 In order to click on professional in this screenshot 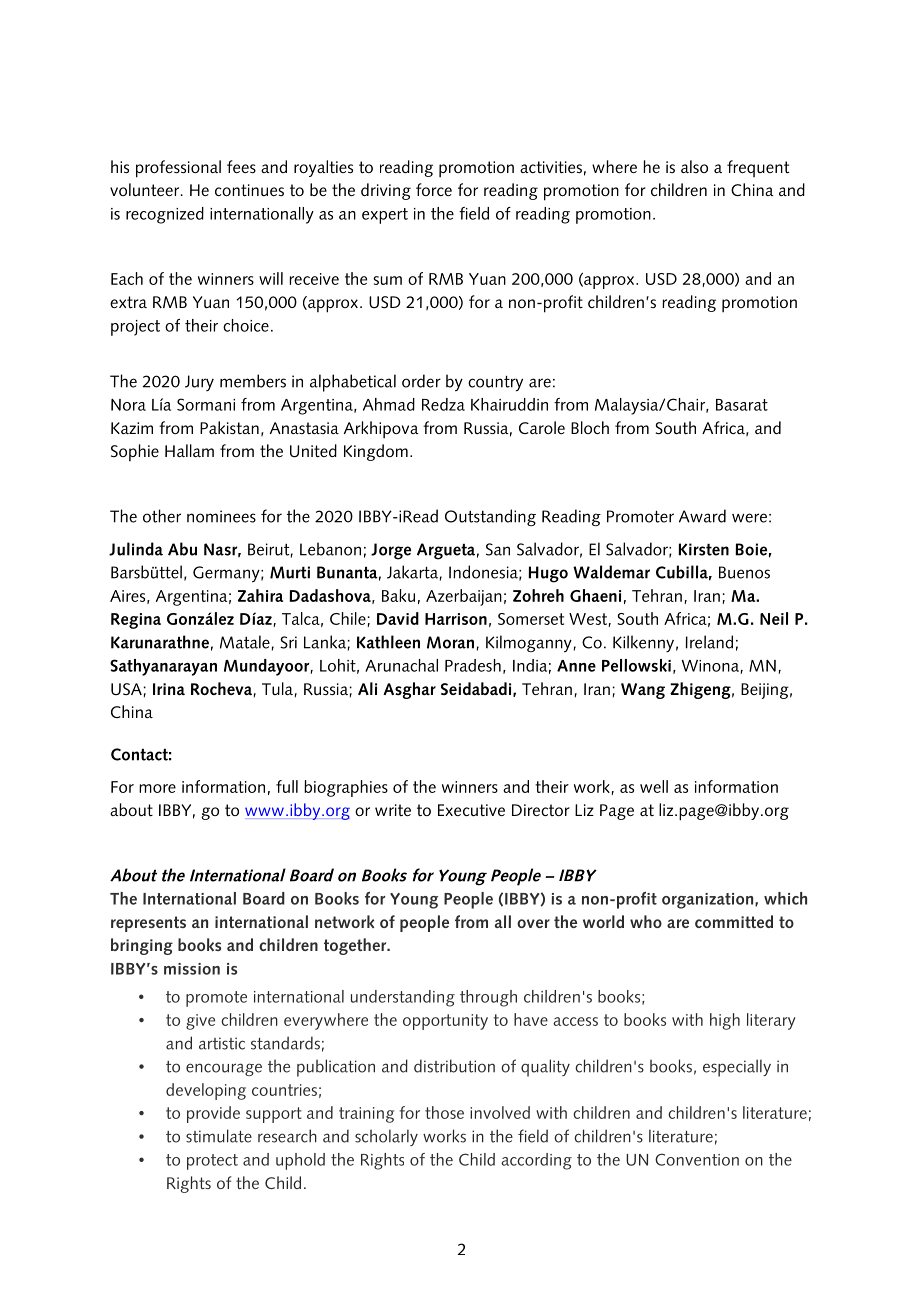, I will do `click(178, 169)`.
